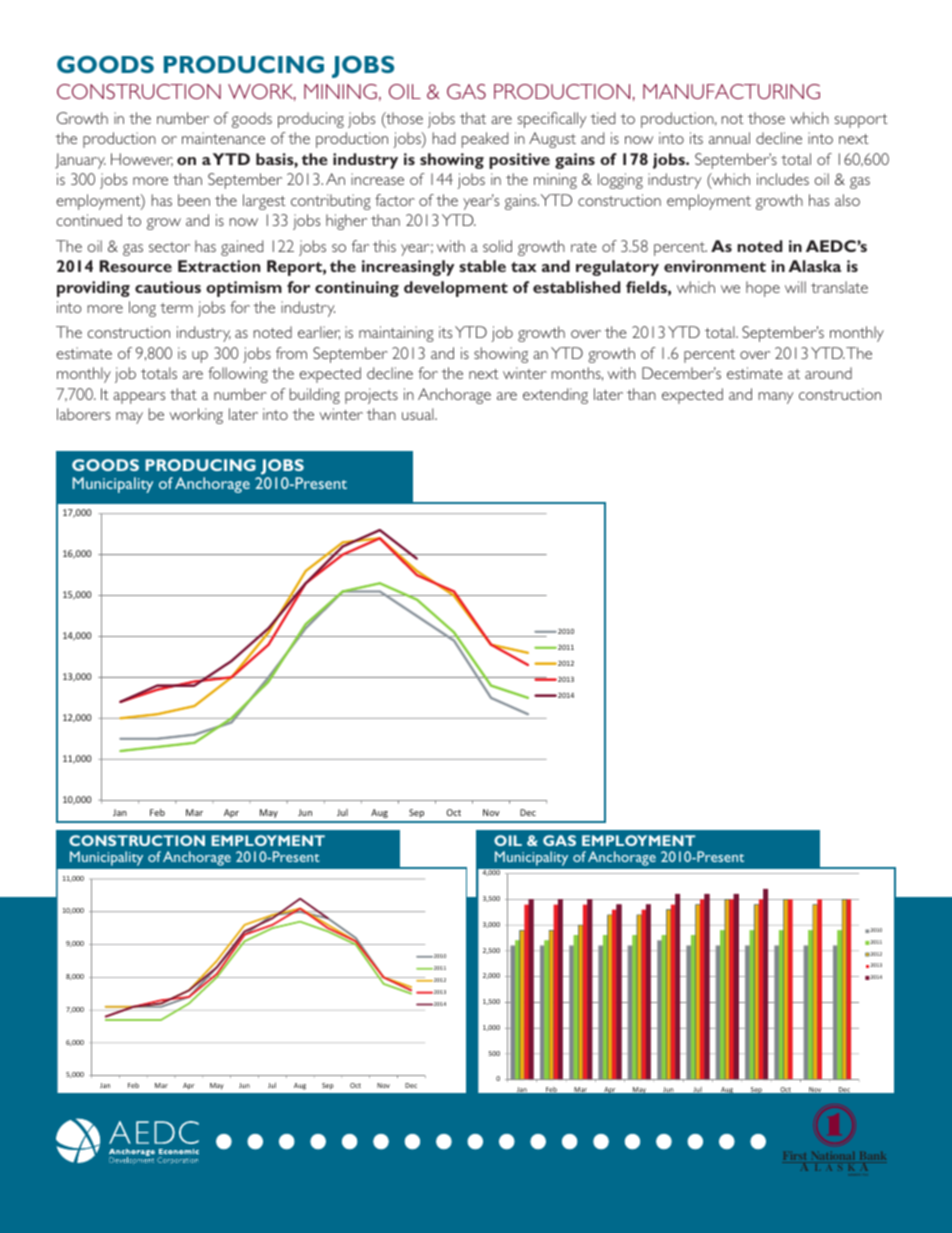 The width and height of the screenshot is (952, 1233). Describe the element at coordinates (396, 334) in the screenshot. I see `maintaining` at that location.
